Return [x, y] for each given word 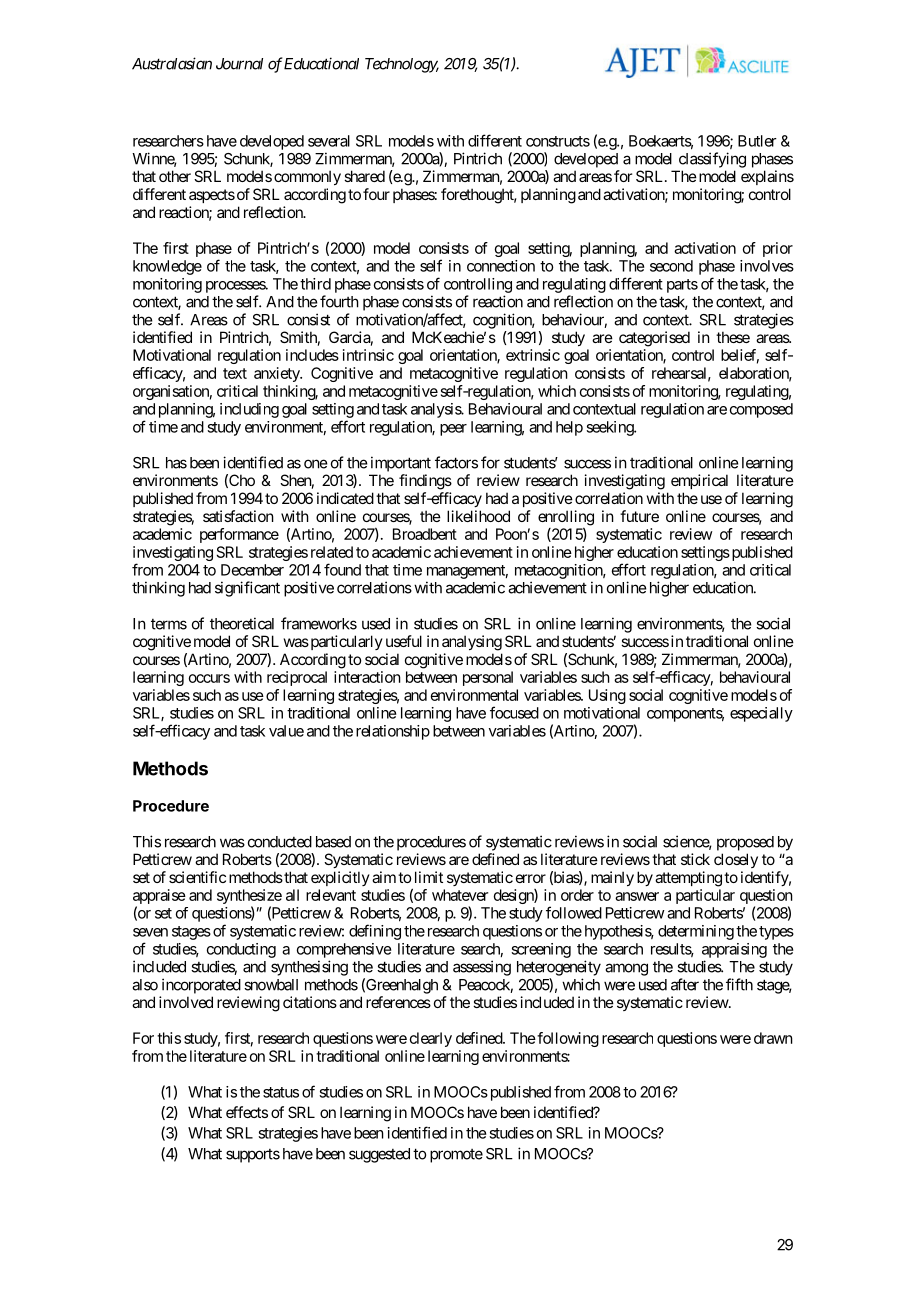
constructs [558, 141]
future [639, 516]
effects [247, 1112]
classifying [712, 160]
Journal [239, 64]
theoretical [242, 623]
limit [429, 877]
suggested [379, 1155]
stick [695, 859]
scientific [197, 877]
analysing [472, 643]
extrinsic [533, 355]
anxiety [277, 374]
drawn [773, 1038]
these [733, 337]
